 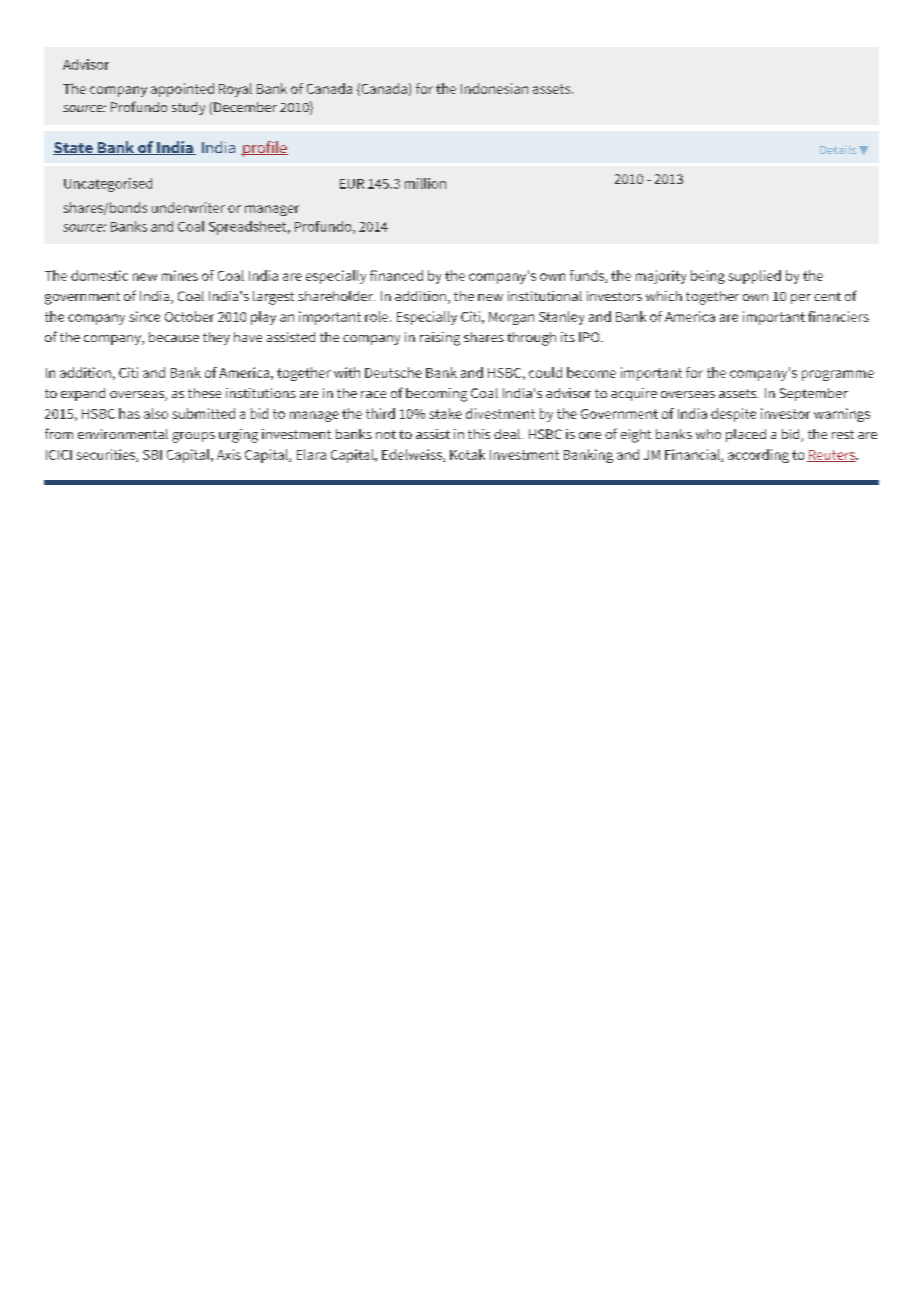 What do you see at coordinates (152, 455) in the image?
I see `SBI` at bounding box center [152, 455].
